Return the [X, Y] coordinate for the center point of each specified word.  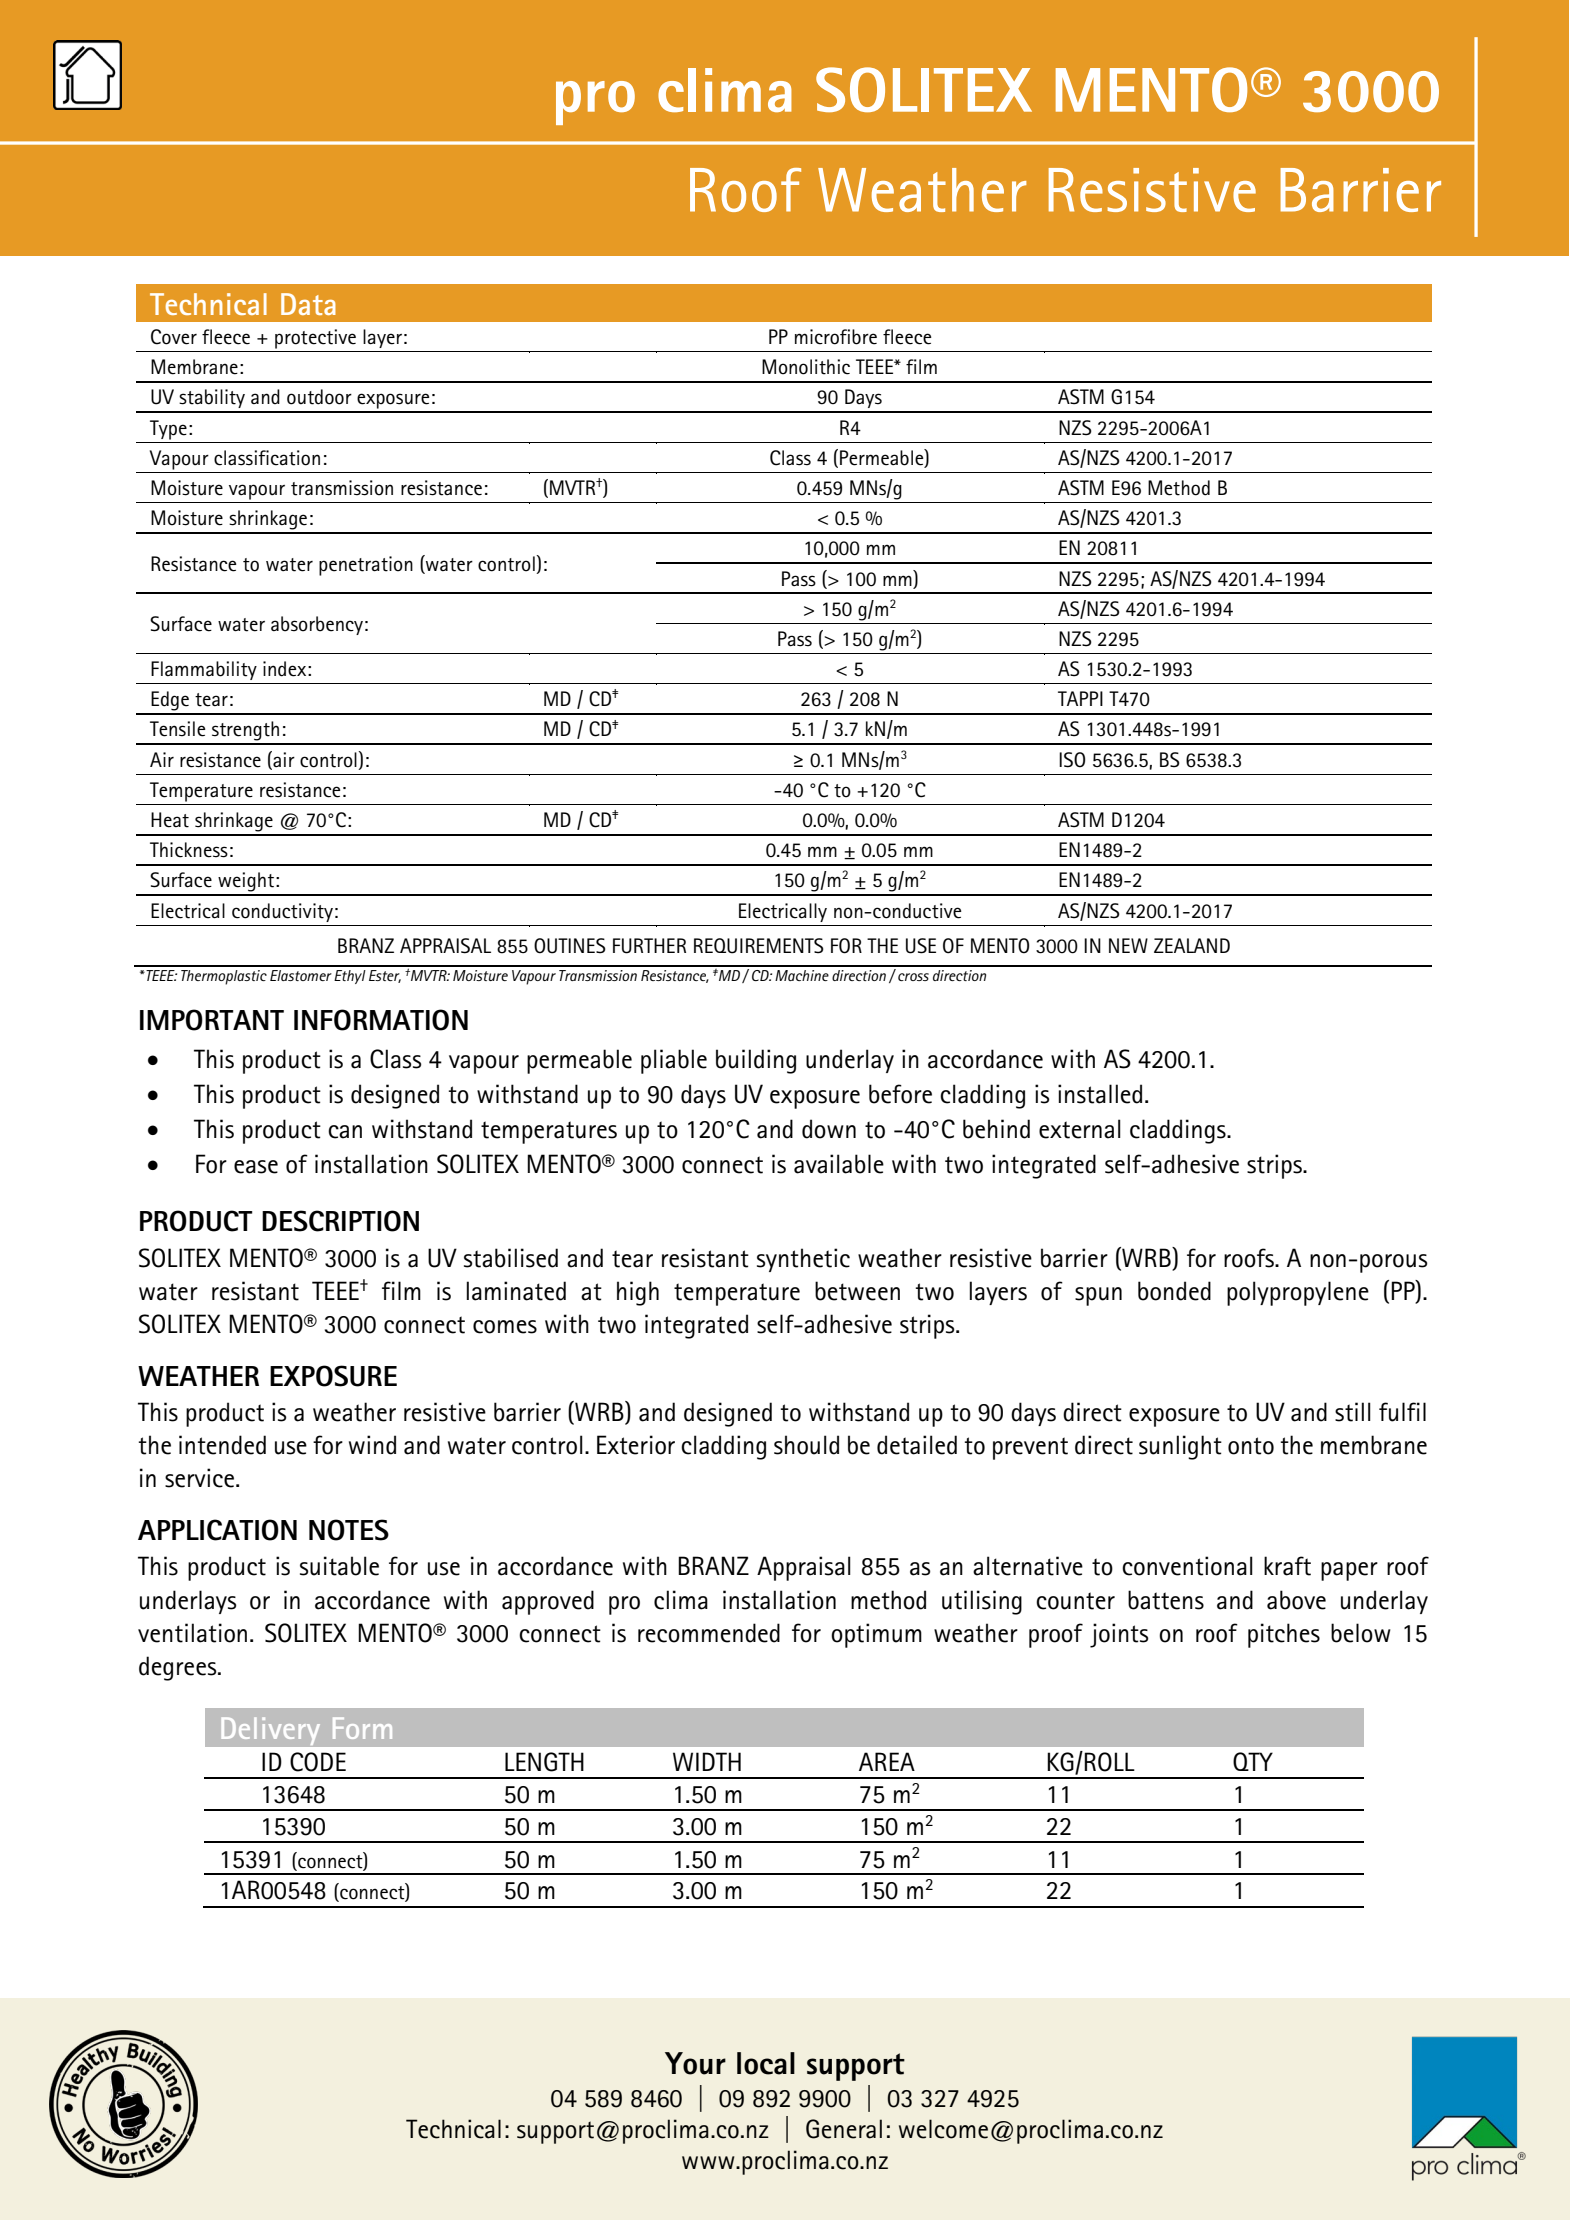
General [844, 2129]
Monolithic [806, 367]
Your [695, 2063]
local [766, 2063]
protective [315, 339]
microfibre [836, 337]
